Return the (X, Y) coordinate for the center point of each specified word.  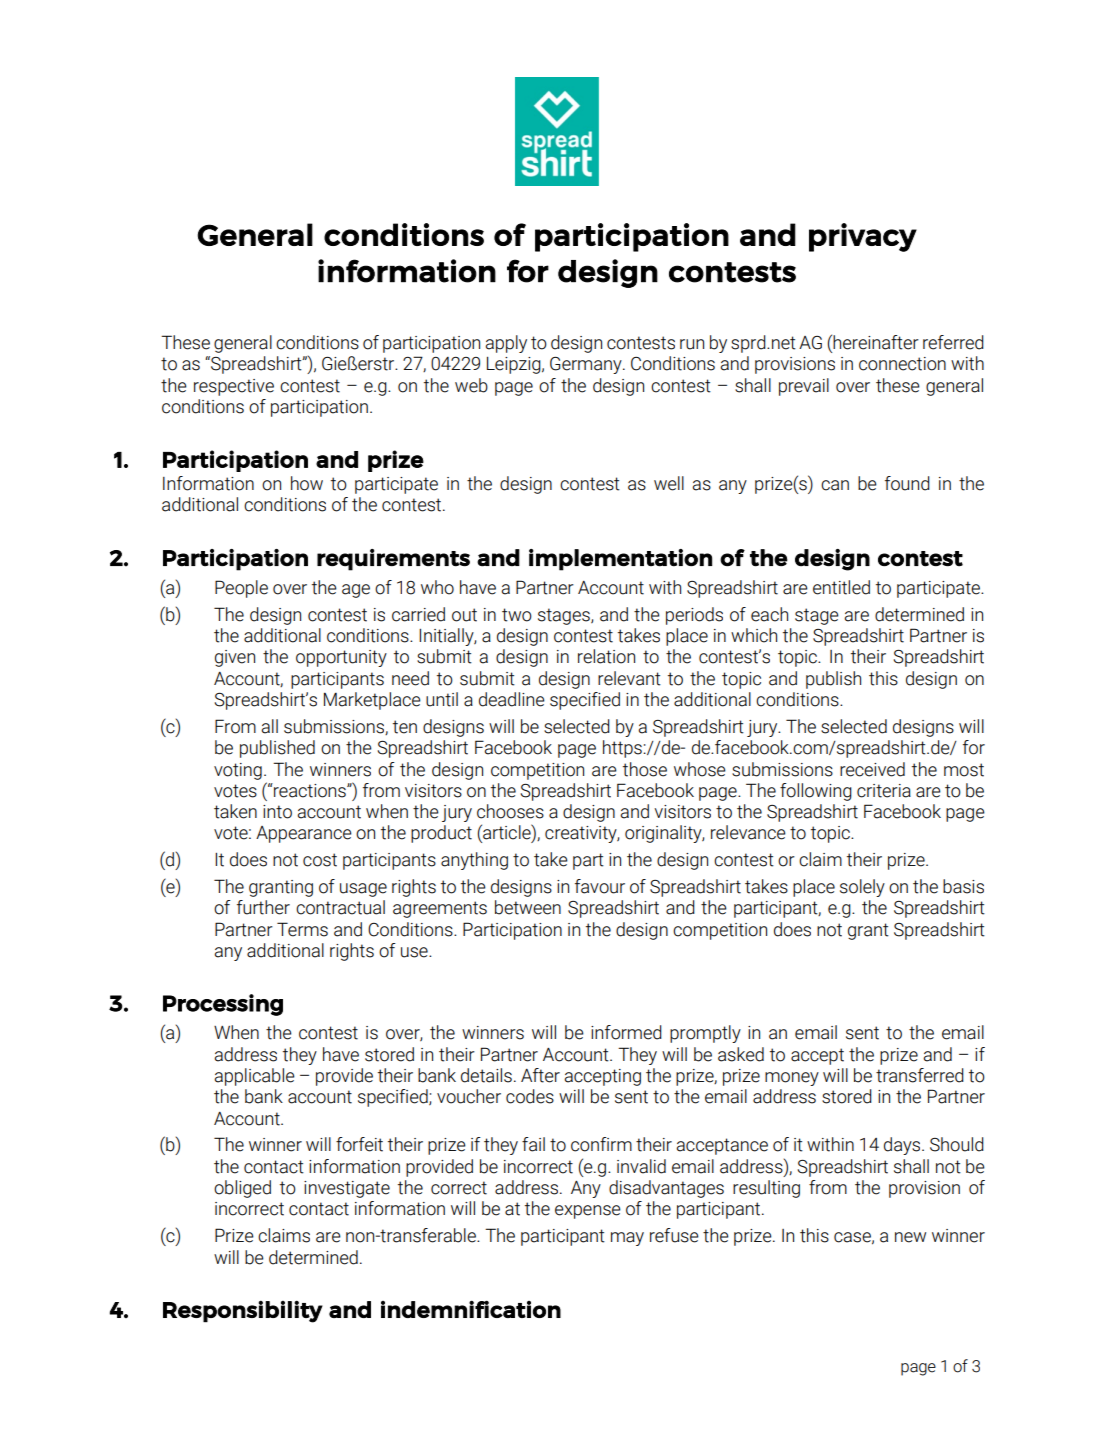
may (627, 1239)
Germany (587, 365)
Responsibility (243, 1311)
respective (234, 387)
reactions (310, 790)
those (645, 769)
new (910, 1237)
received (872, 769)
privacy (863, 237)
